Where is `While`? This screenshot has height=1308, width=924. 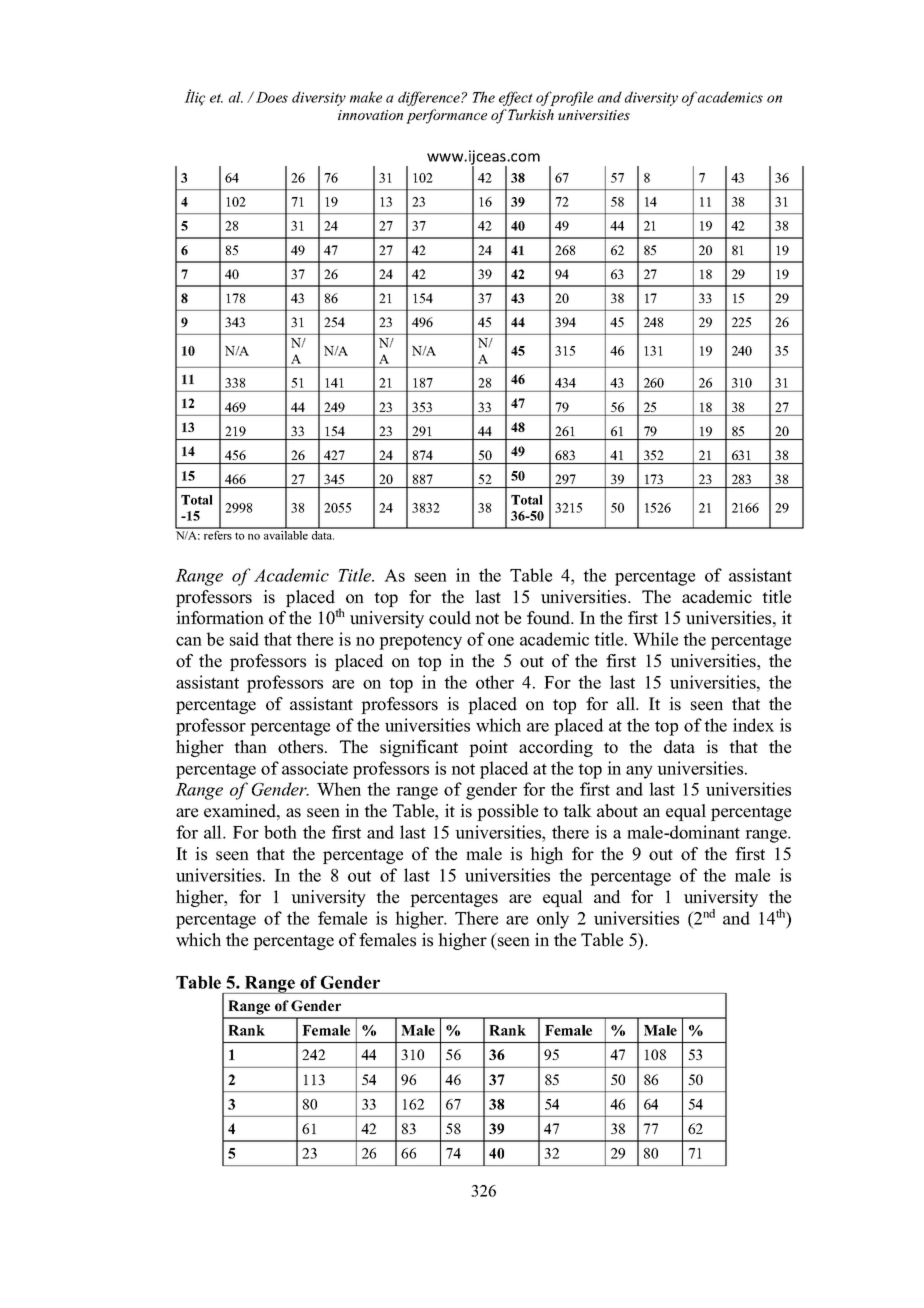 While is located at coordinates (655, 639).
